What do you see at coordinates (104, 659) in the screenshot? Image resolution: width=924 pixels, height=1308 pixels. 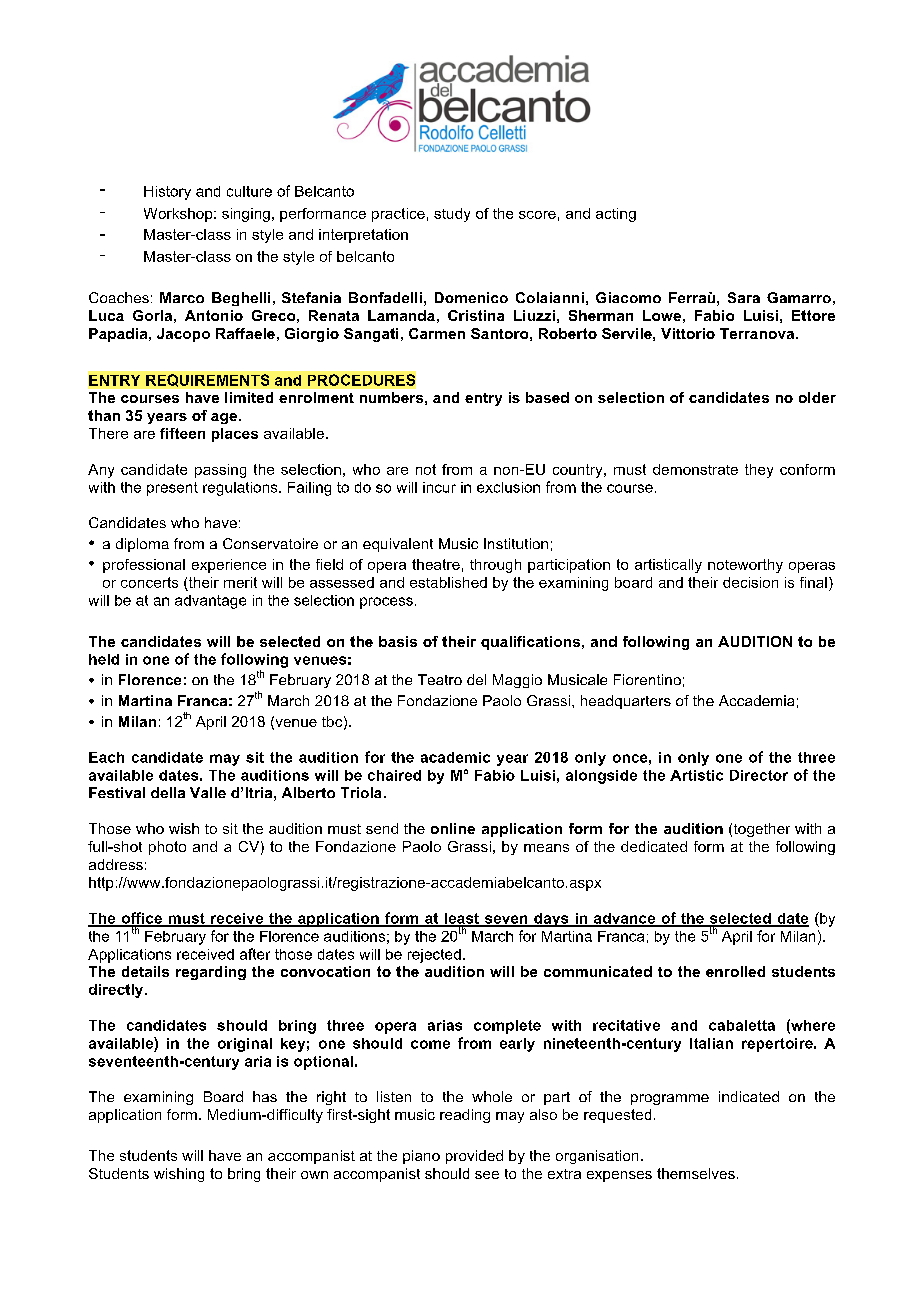 I see `held` at bounding box center [104, 659].
